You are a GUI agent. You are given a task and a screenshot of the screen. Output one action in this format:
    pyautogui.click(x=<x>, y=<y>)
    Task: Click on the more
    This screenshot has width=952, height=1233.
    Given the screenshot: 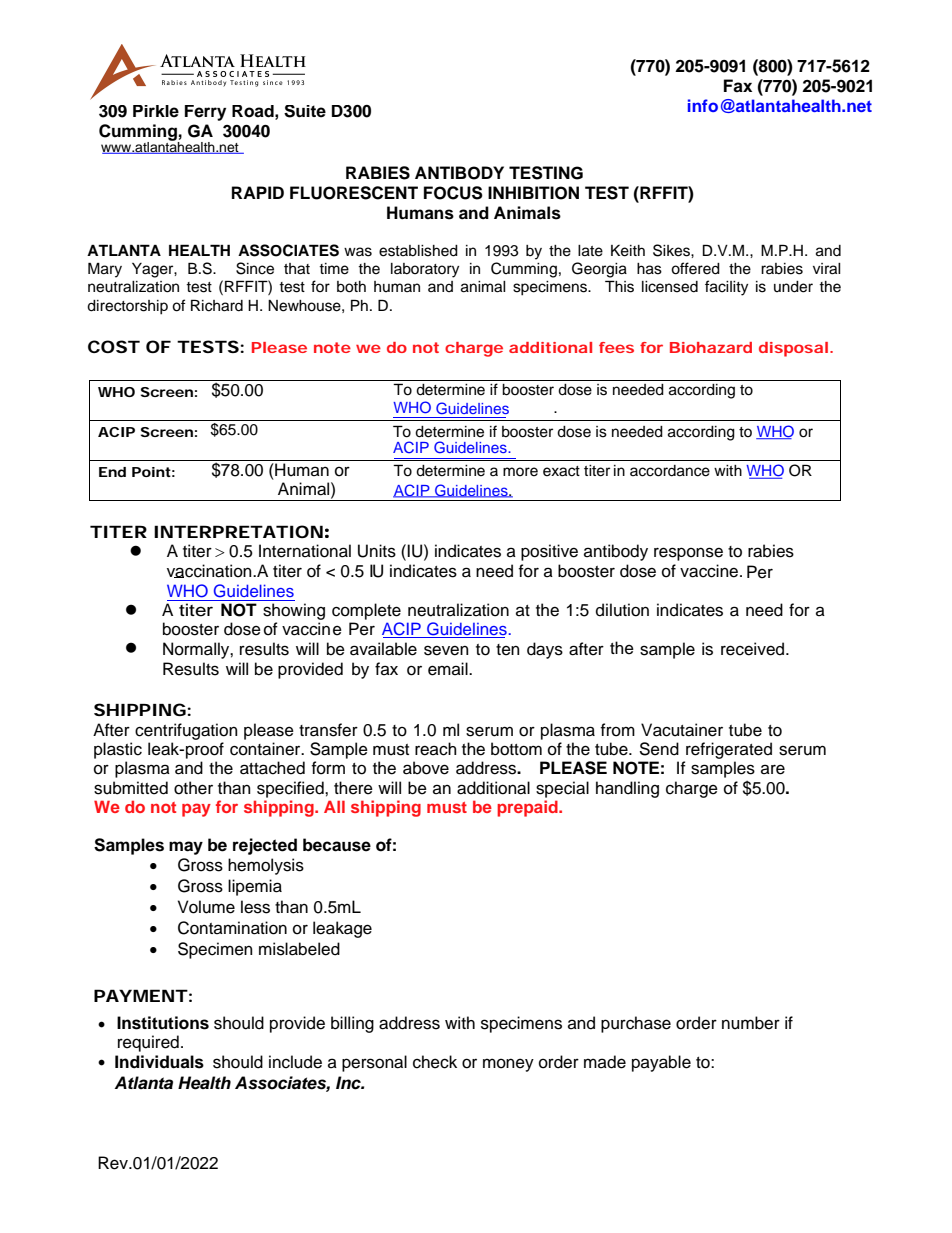 What is the action you would take?
    pyautogui.click(x=520, y=472)
